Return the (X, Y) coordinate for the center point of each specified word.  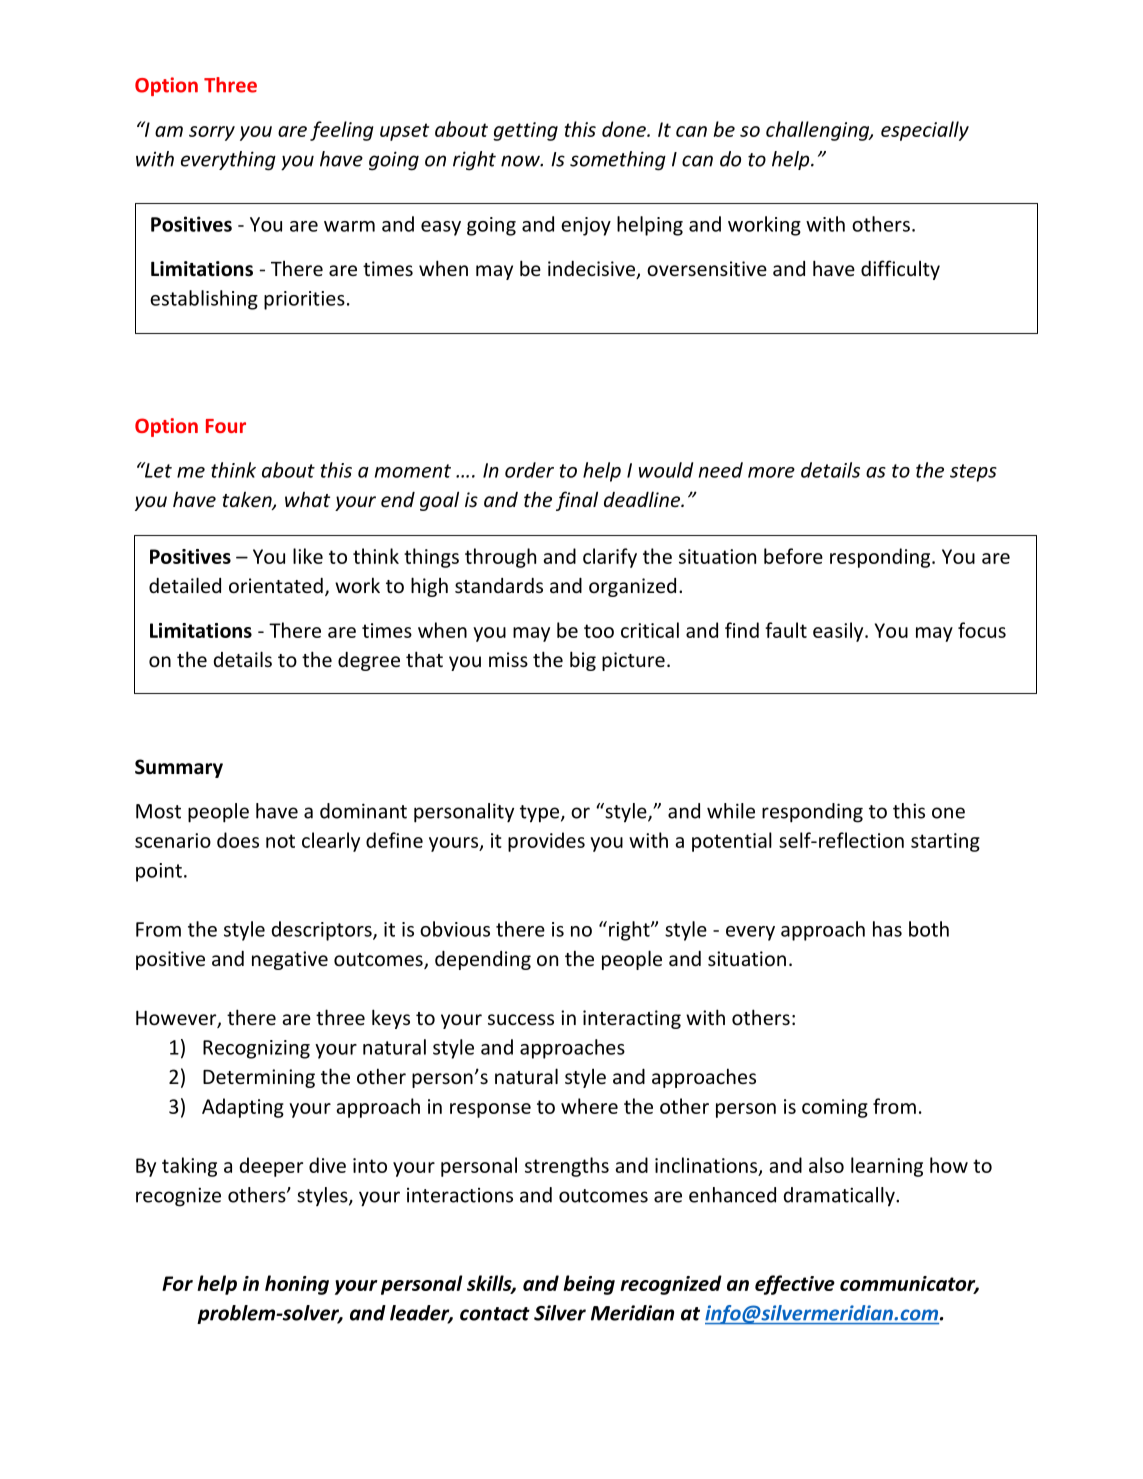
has (887, 929)
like (308, 556)
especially (925, 131)
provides (546, 842)
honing (297, 1285)
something (618, 161)
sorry (212, 133)
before (793, 556)
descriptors (323, 931)
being (589, 1285)
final (577, 501)
